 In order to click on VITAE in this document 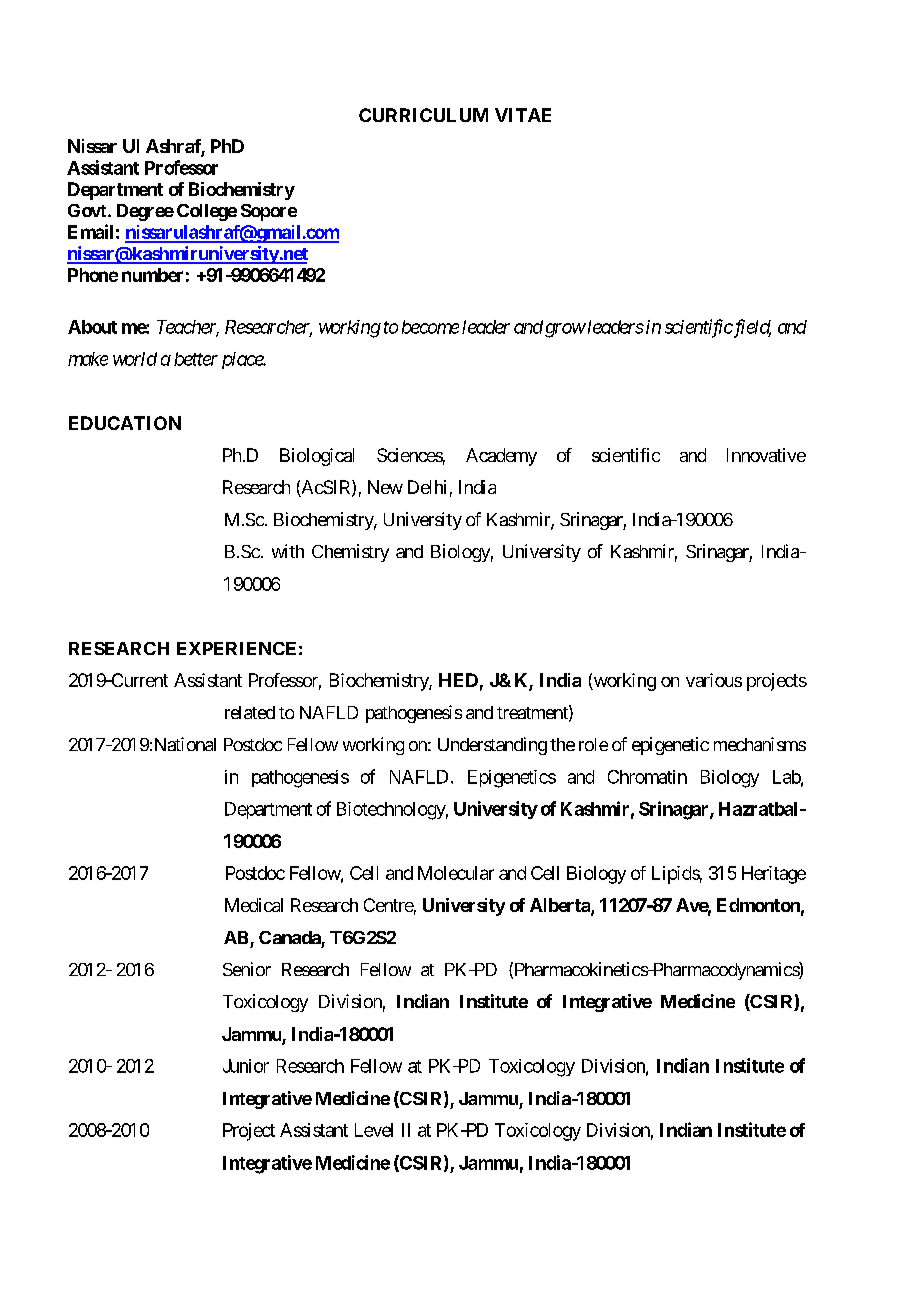, I will do `click(523, 115)`.
